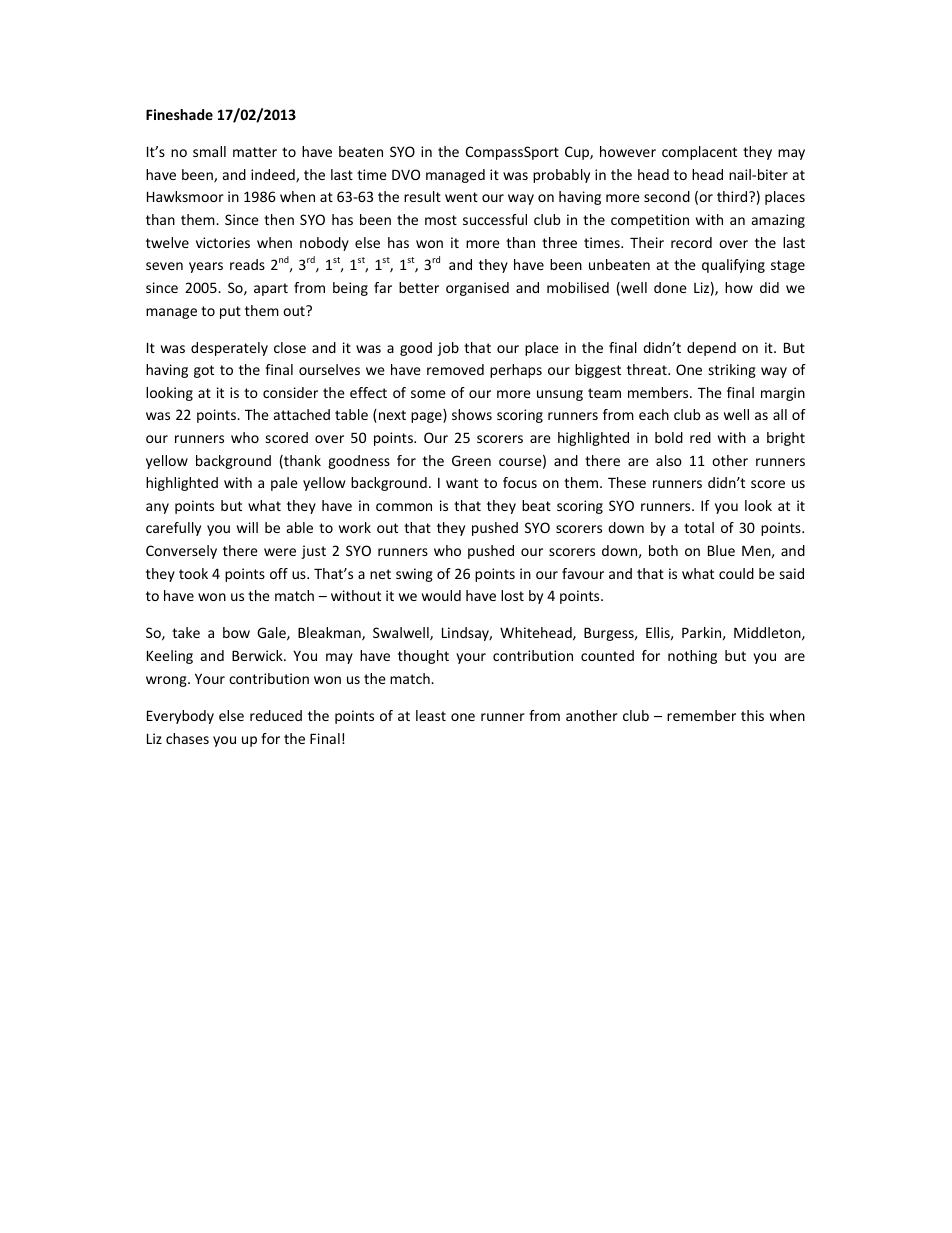  Describe the element at coordinates (733, 196) in the screenshot. I see `third` at that location.
